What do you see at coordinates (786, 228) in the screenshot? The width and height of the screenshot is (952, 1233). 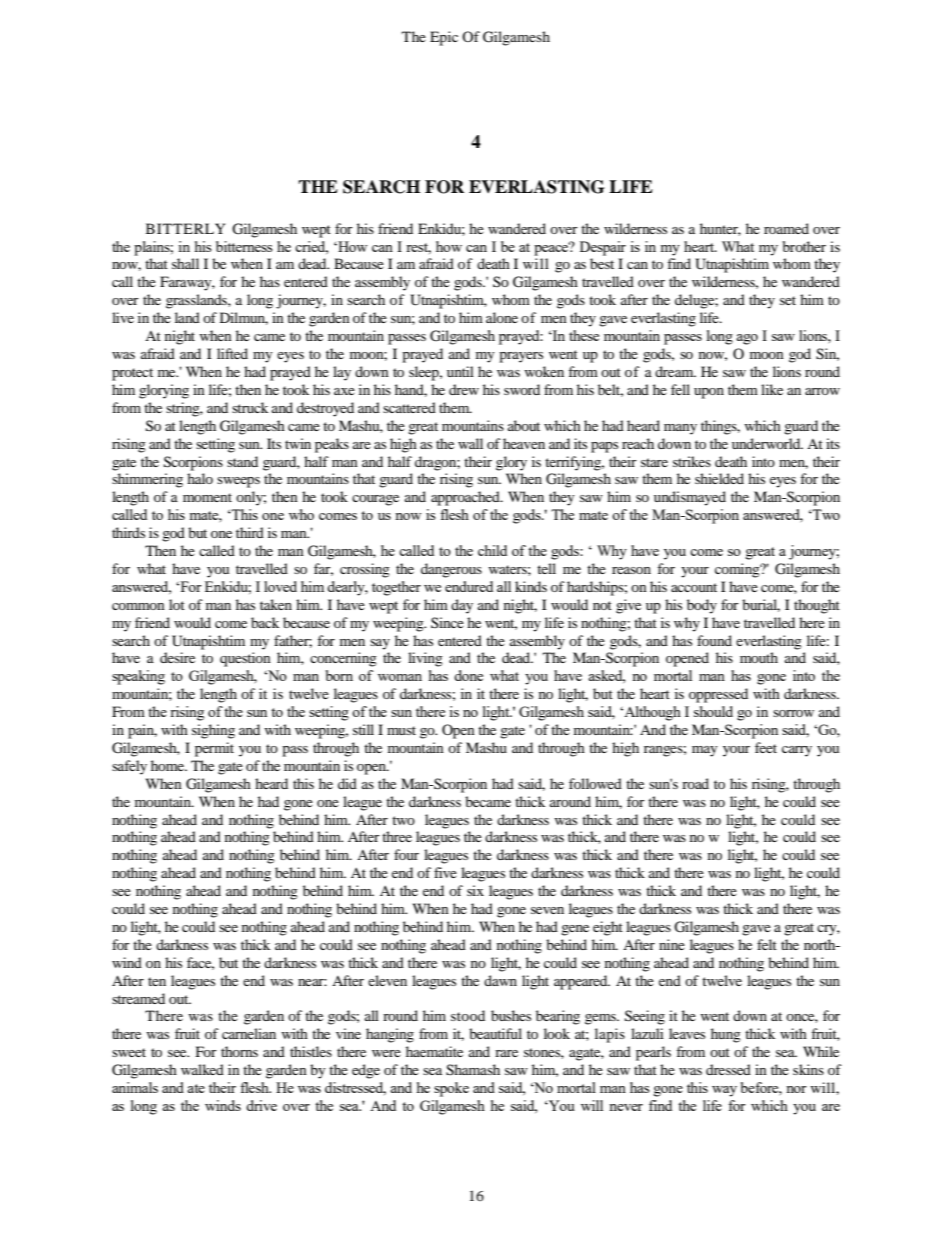 I see `roamed` at bounding box center [786, 228].
